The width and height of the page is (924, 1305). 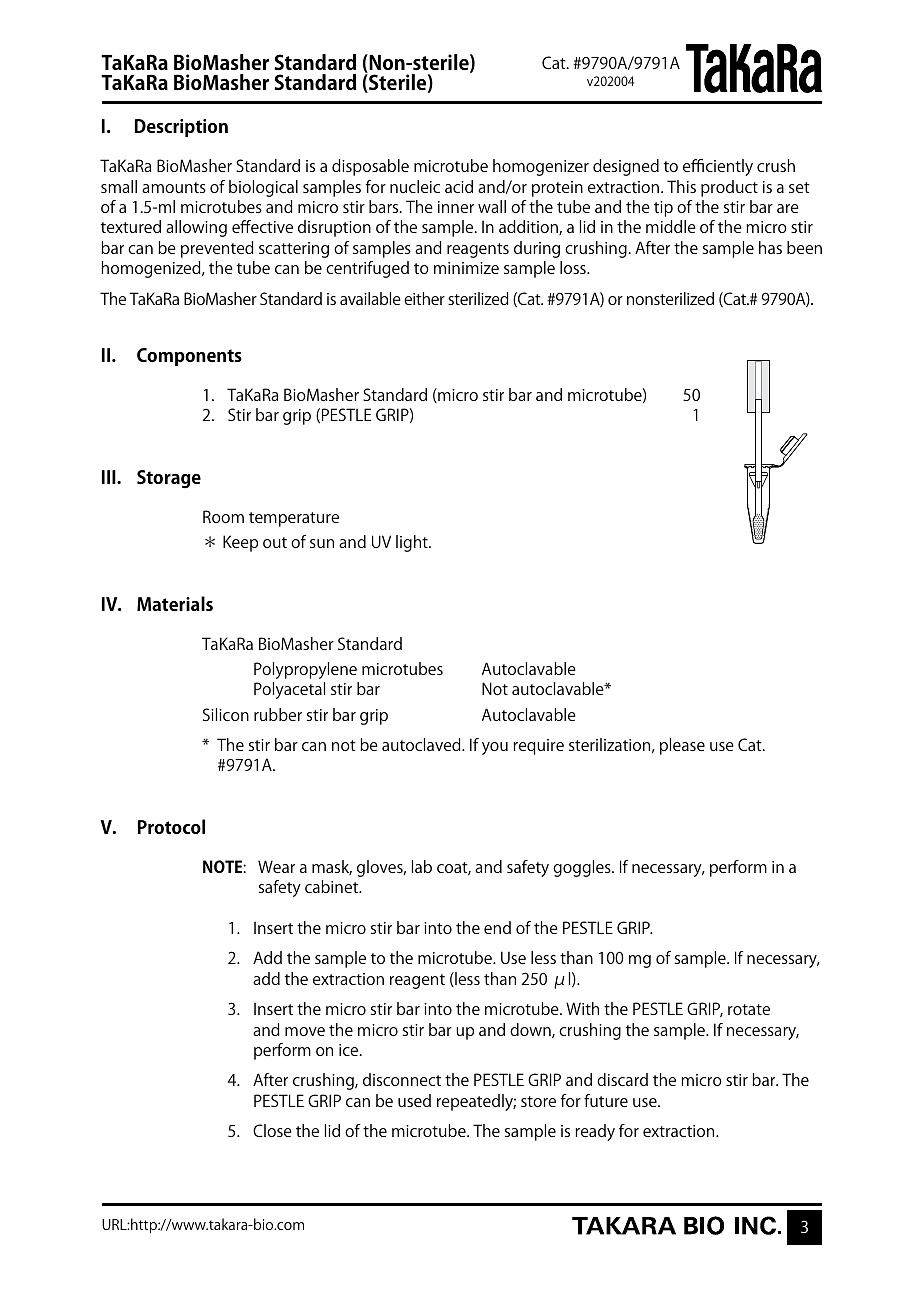 I want to click on light, so click(x=413, y=543).
